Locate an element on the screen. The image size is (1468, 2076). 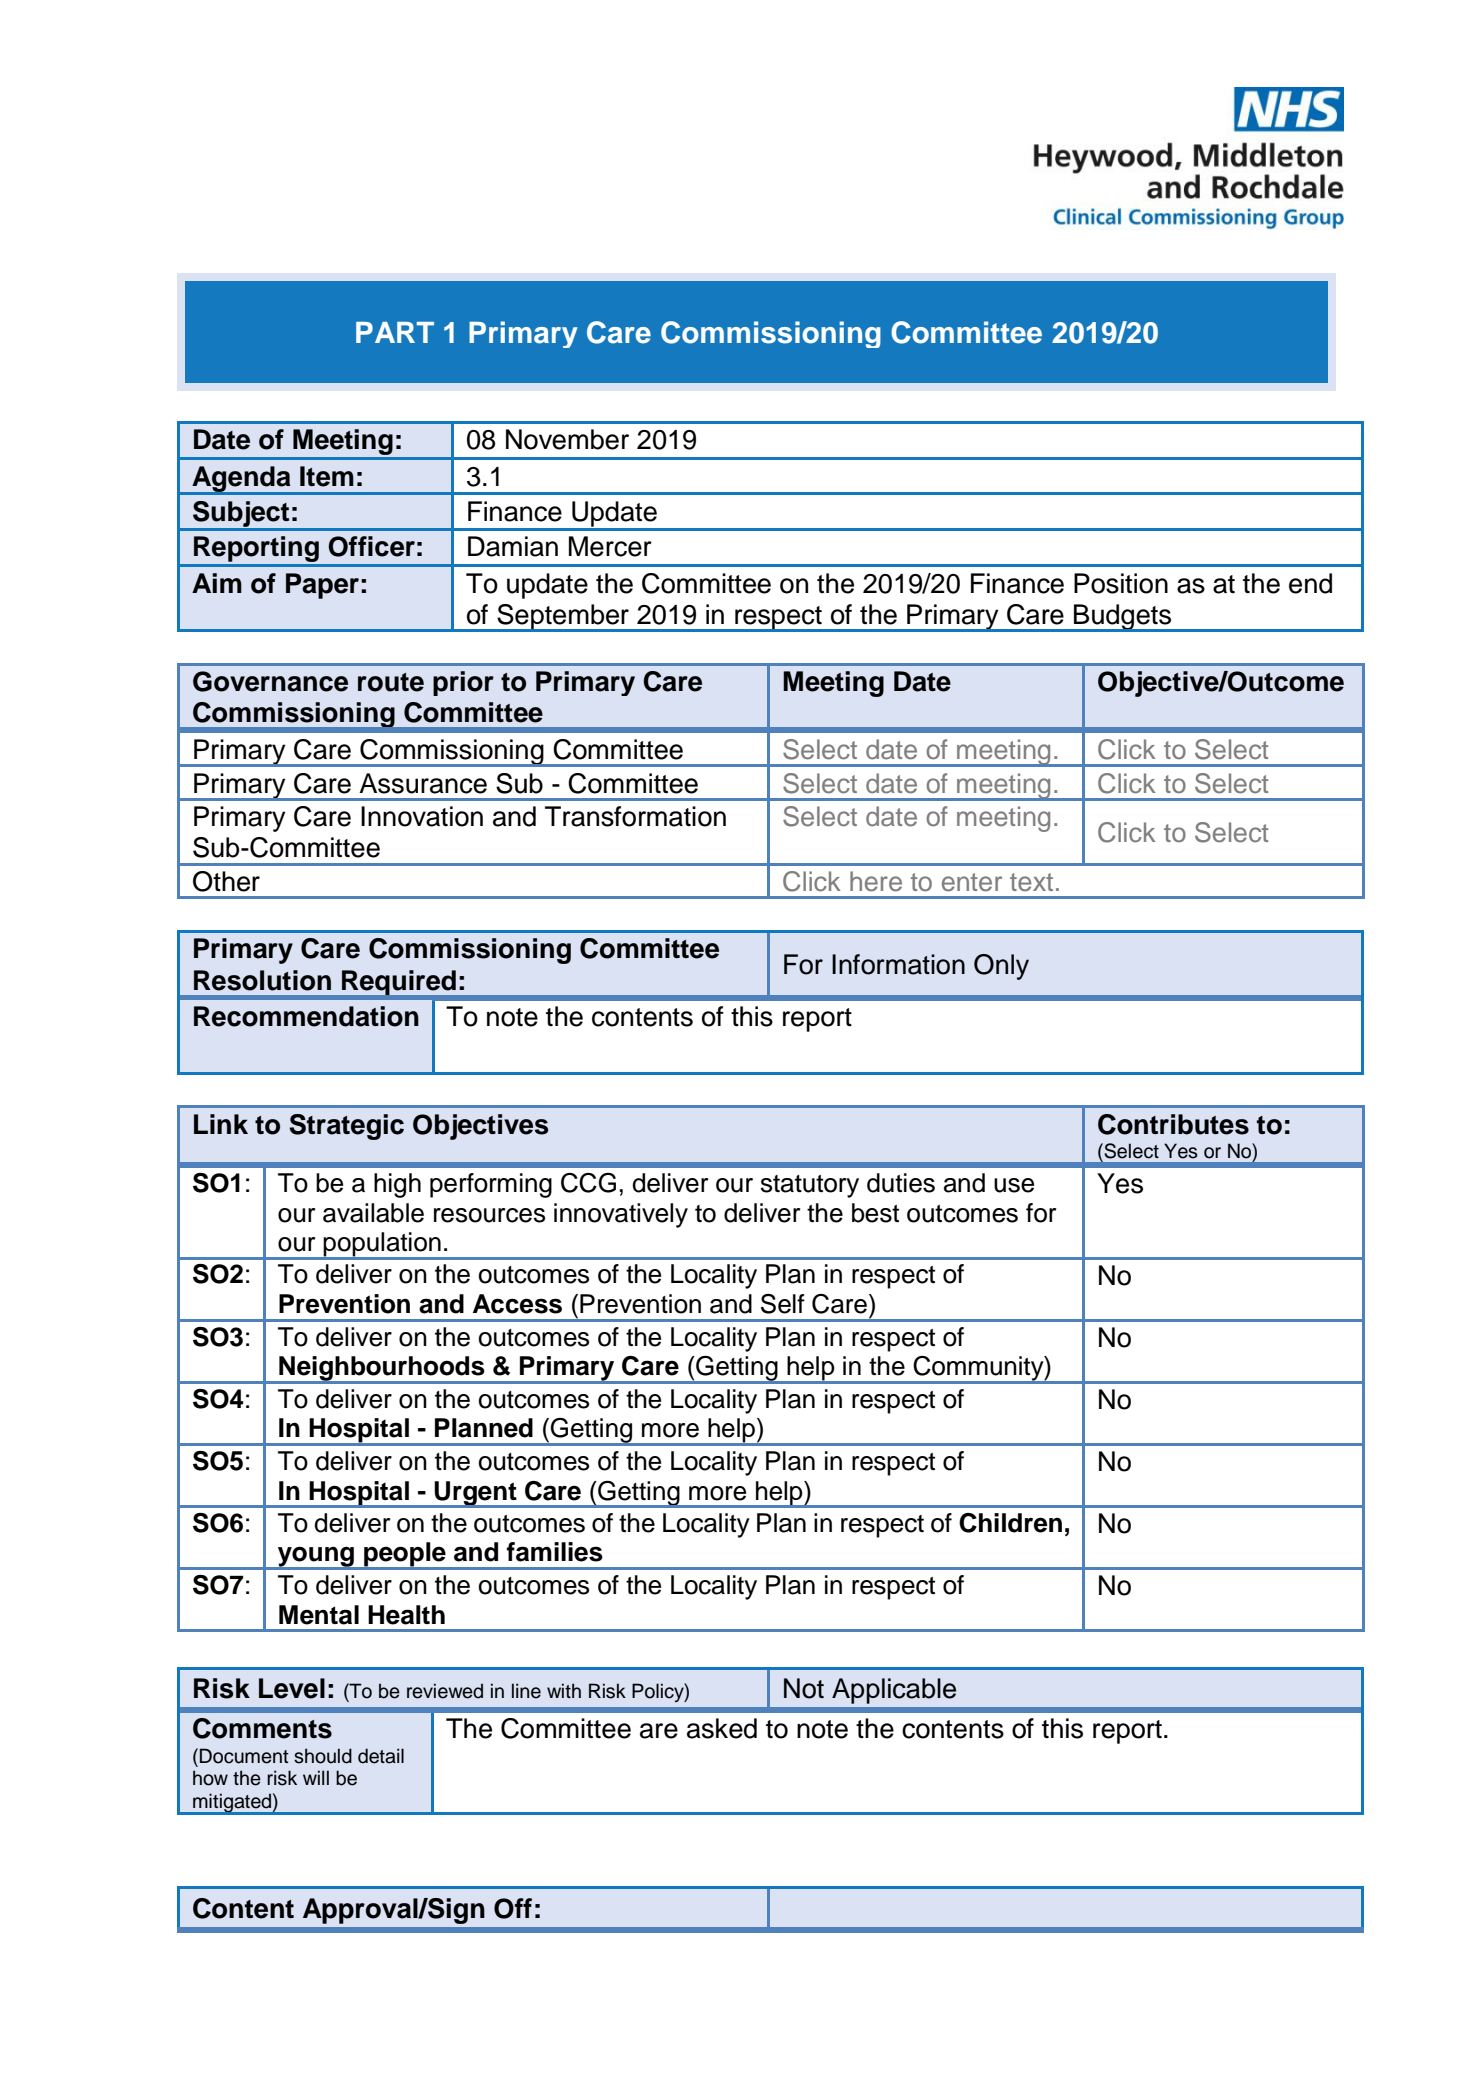
Recommendation is located at coordinates (306, 1016).
